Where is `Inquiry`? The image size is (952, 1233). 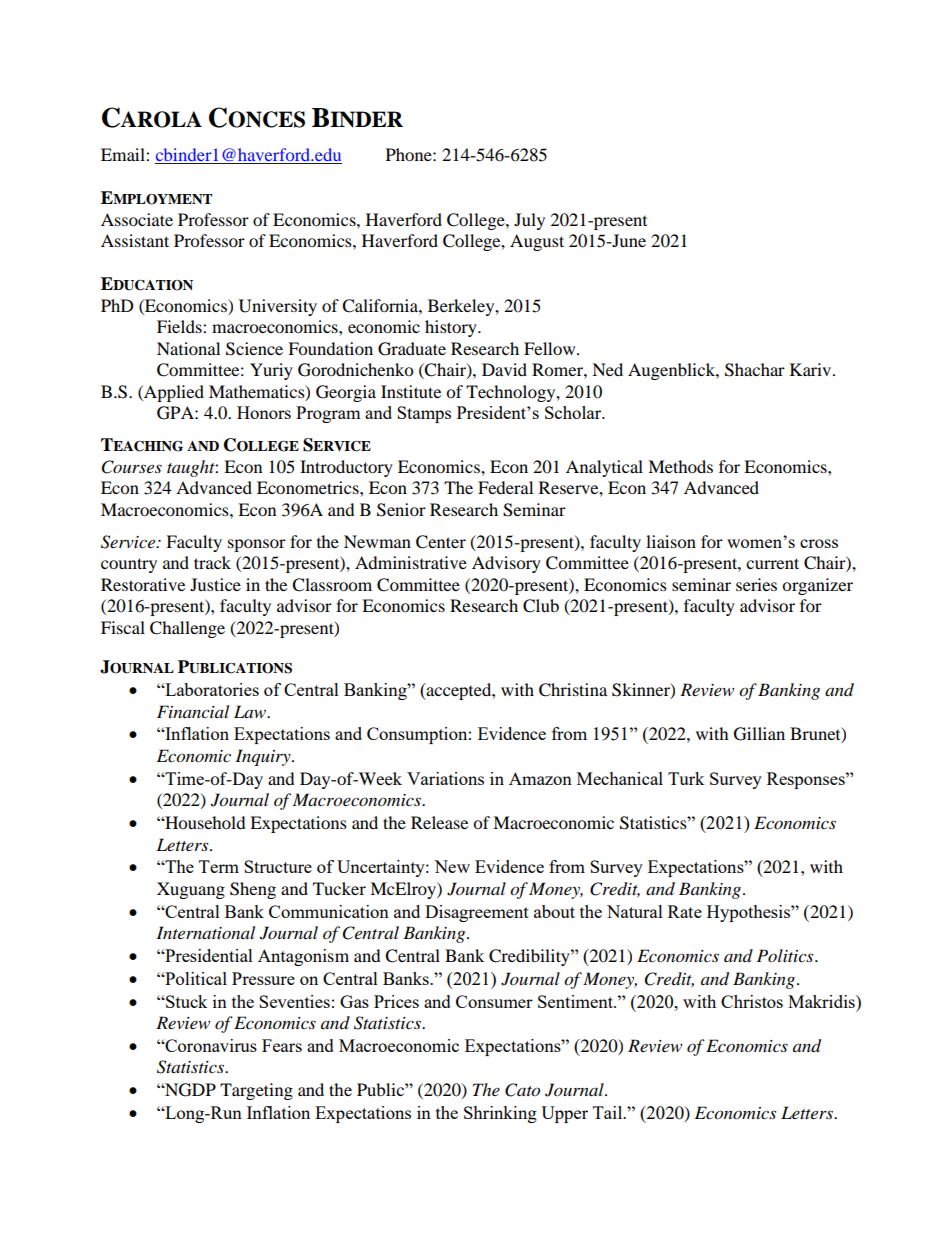 Inquiry is located at coordinates (264, 757).
